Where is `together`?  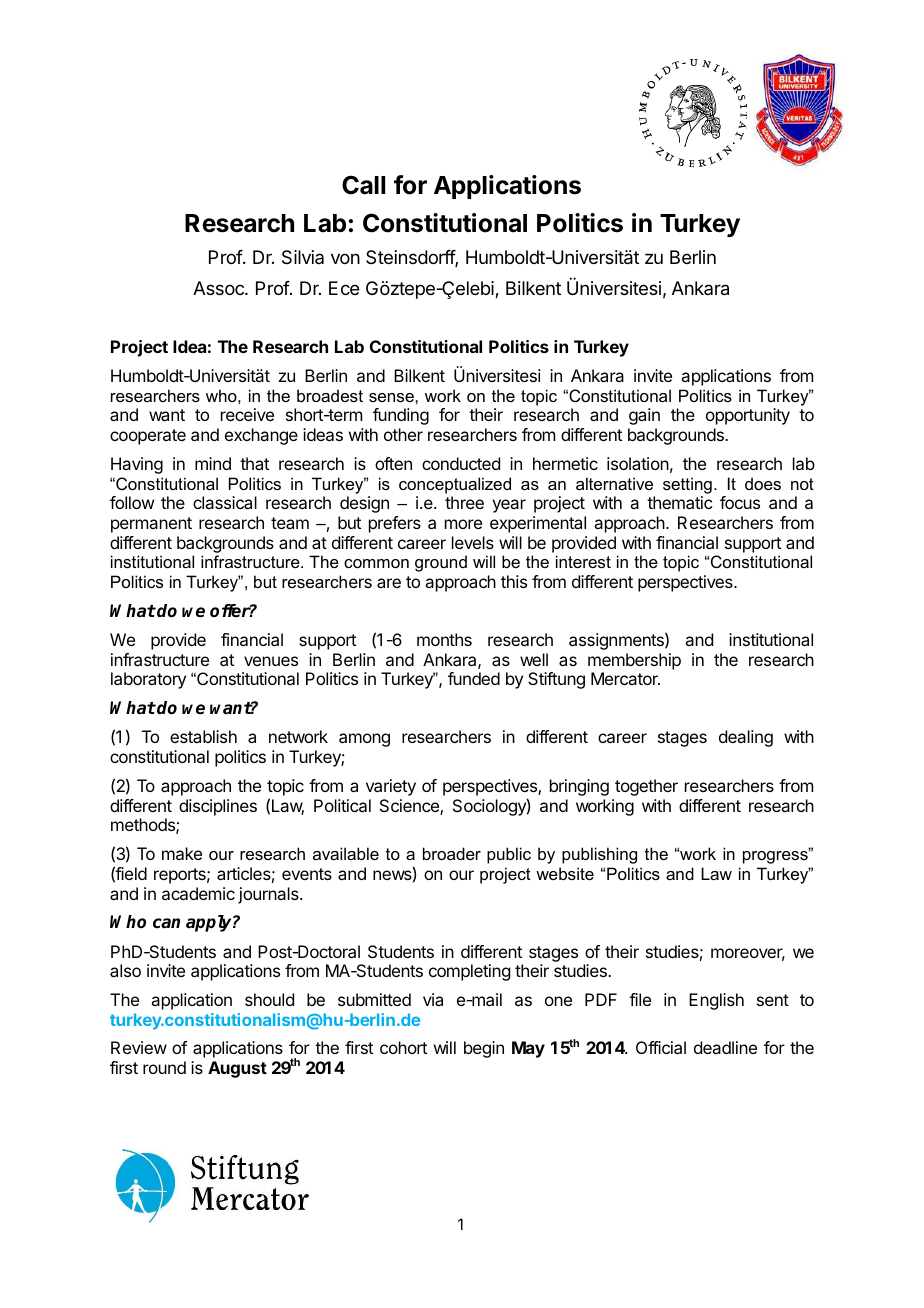
together is located at coordinates (646, 787).
